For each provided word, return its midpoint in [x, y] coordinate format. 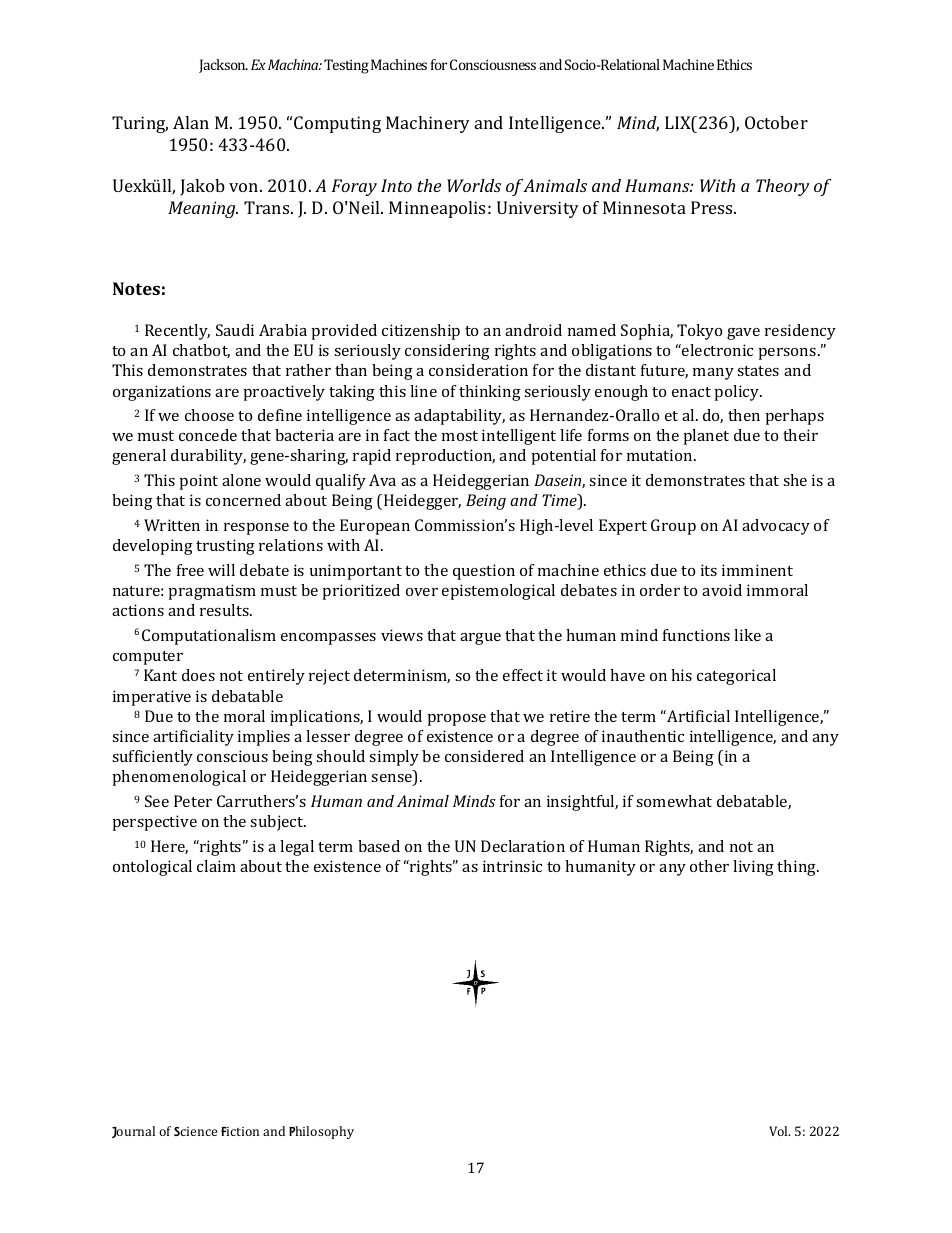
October [776, 122]
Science [195, 1131]
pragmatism [212, 592]
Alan [191, 122]
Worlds [474, 185]
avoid [722, 590]
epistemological [498, 592]
